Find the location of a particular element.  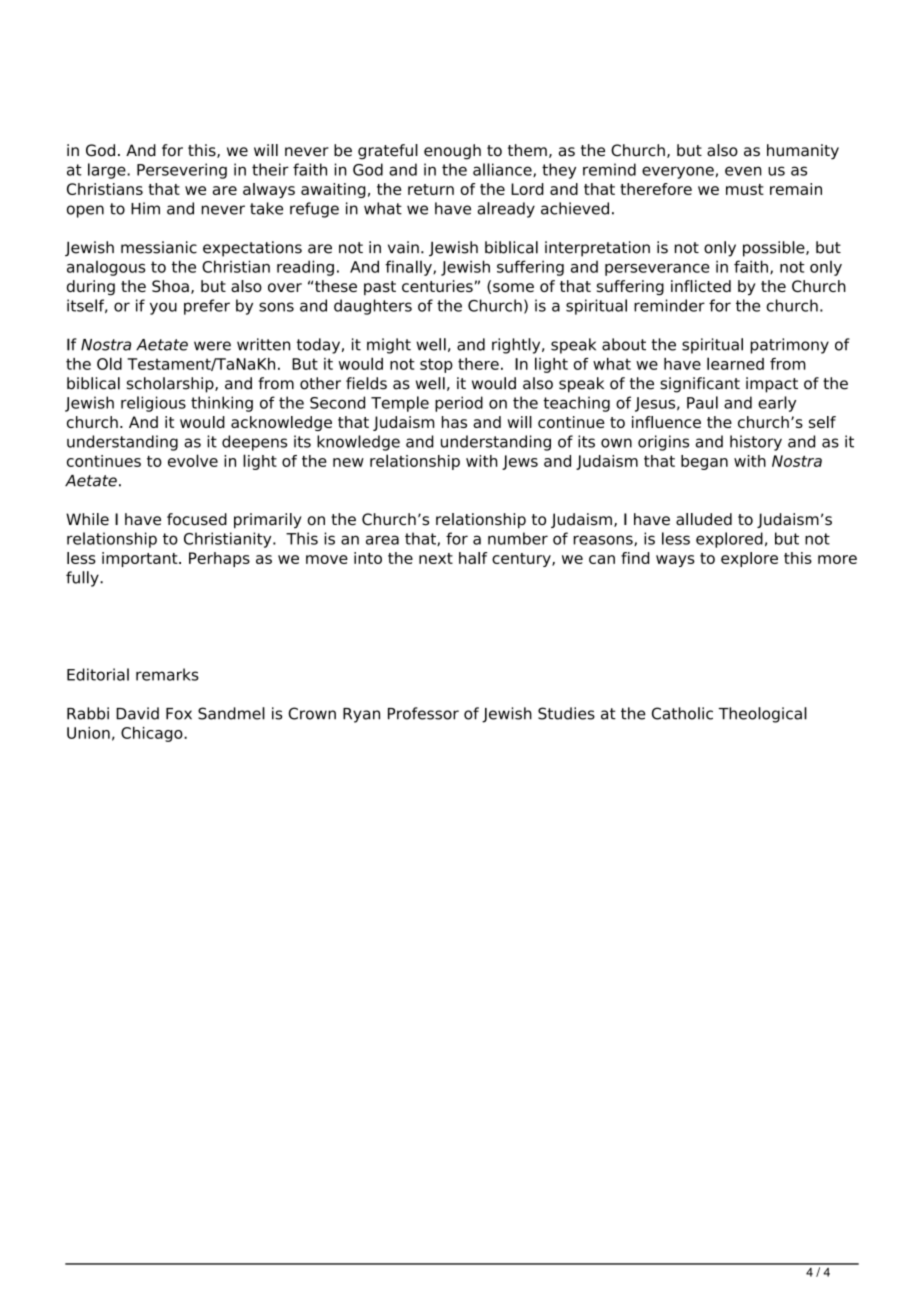

learned is located at coordinates (735, 363).
